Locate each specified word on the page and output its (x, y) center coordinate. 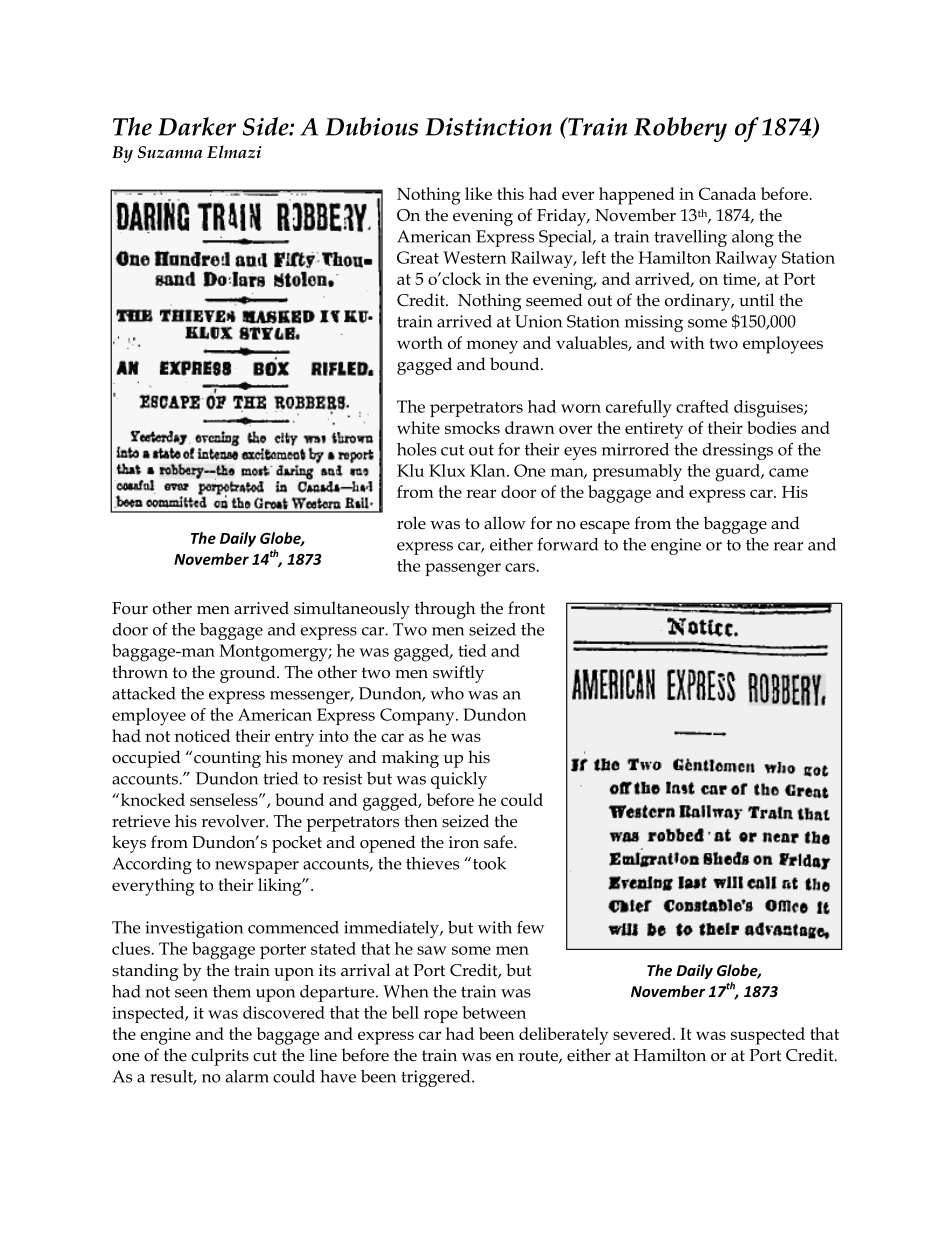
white (418, 427)
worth (420, 342)
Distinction (488, 127)
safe (499, 842)
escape (605, 527)
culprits (220, 1057)
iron (464, 842)
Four (130, 608)
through (445, 610)
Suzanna (170, 152)
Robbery (680, 129)
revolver (234, 821)
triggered (437, 1078)
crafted (702, 406)
